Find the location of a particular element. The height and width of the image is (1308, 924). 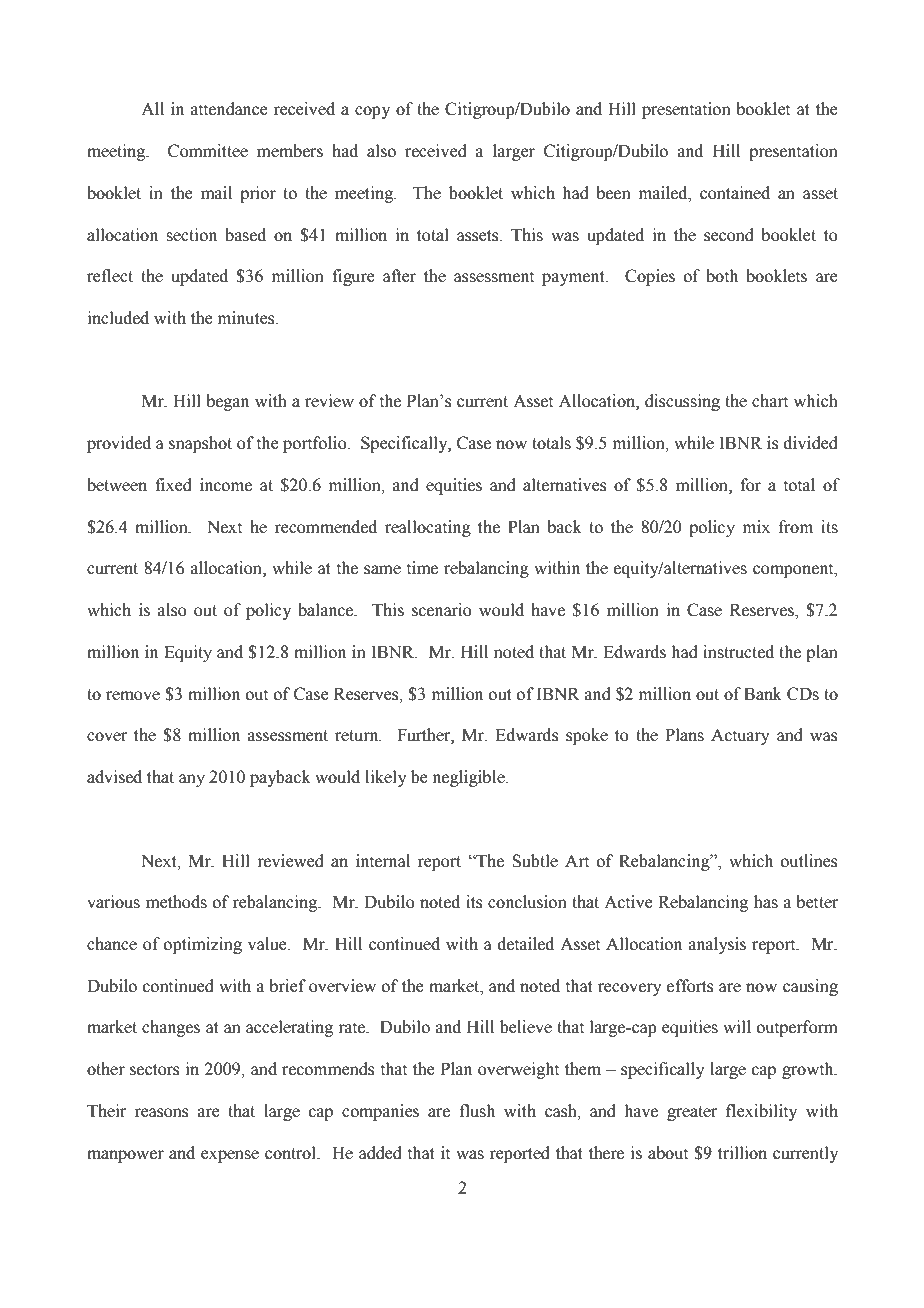

reallocating is located at coordinates (428, 528).
